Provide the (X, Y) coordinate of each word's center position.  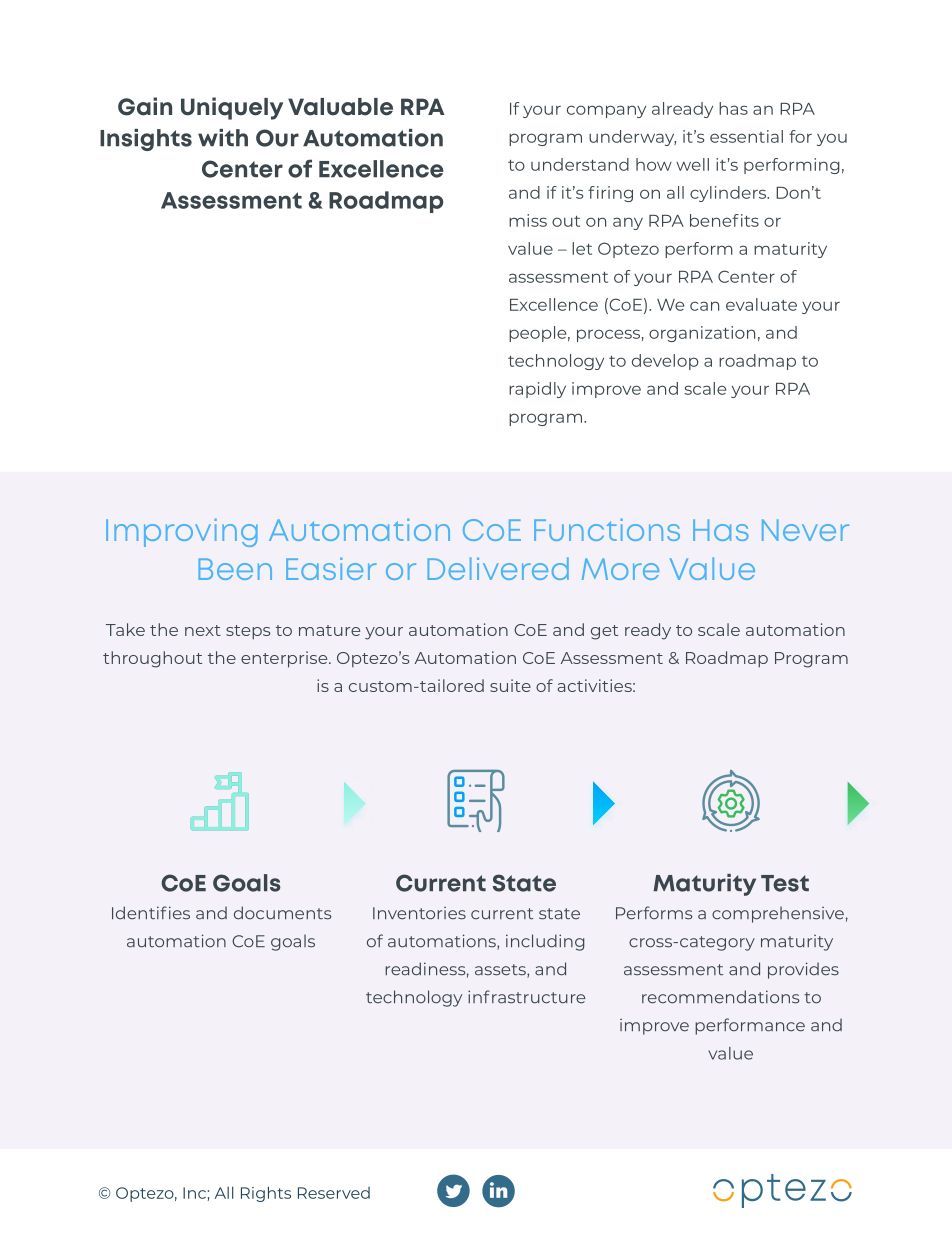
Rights (266, 1194)
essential (746, 136)
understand (580, 164)
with (223, 137)
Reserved (334, 1193)
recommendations (720, 997)
